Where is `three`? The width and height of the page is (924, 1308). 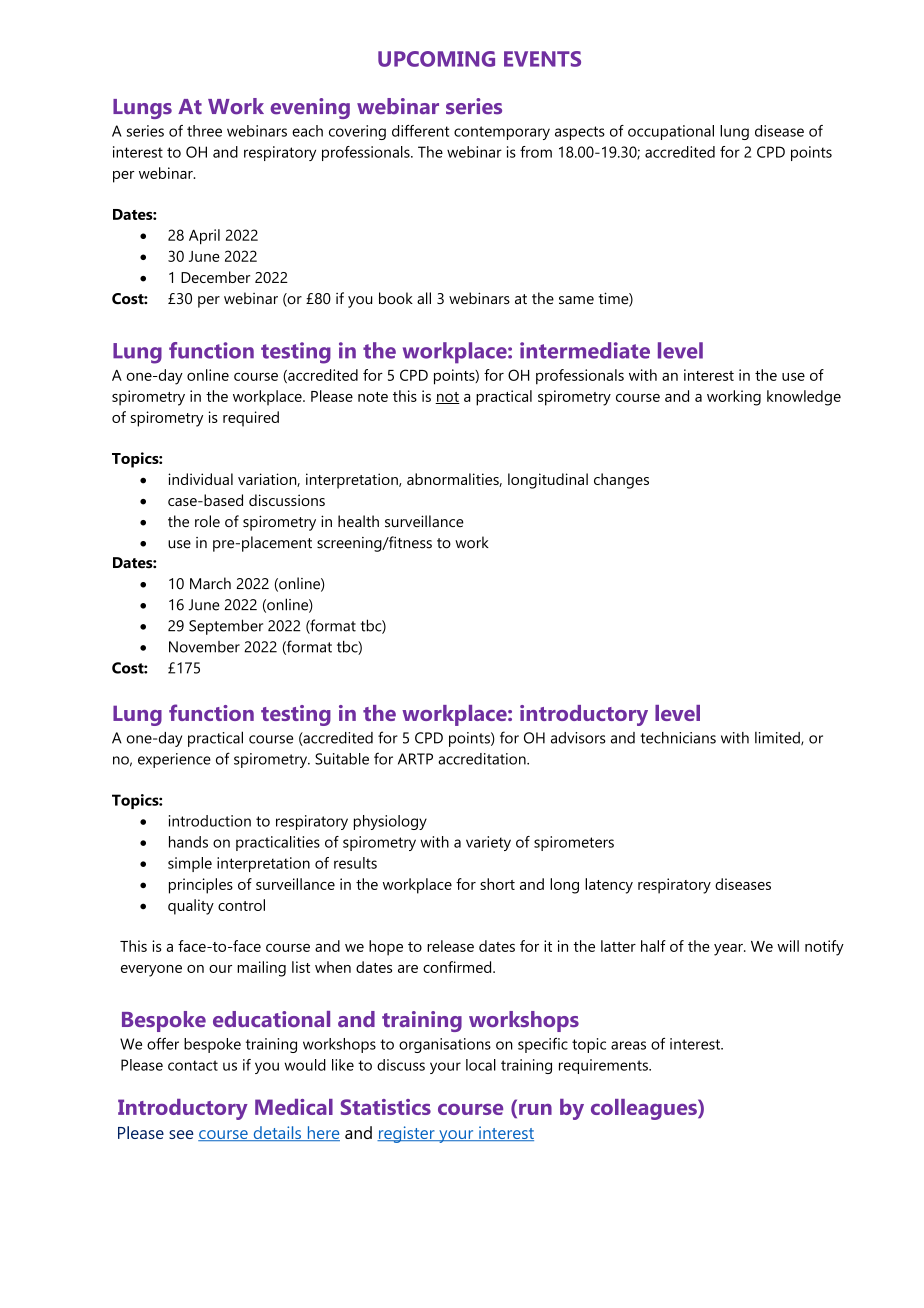 three is located at coordinates (204, 131).
